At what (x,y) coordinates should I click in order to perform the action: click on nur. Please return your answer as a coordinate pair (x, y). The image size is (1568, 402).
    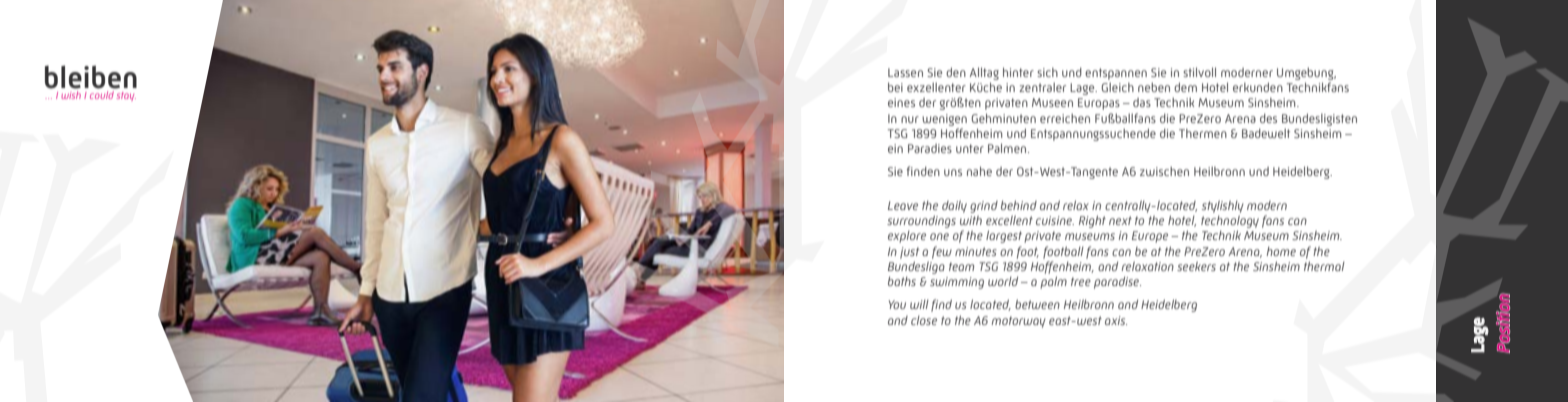
    Looking at the image, I should click on (910, 119).
